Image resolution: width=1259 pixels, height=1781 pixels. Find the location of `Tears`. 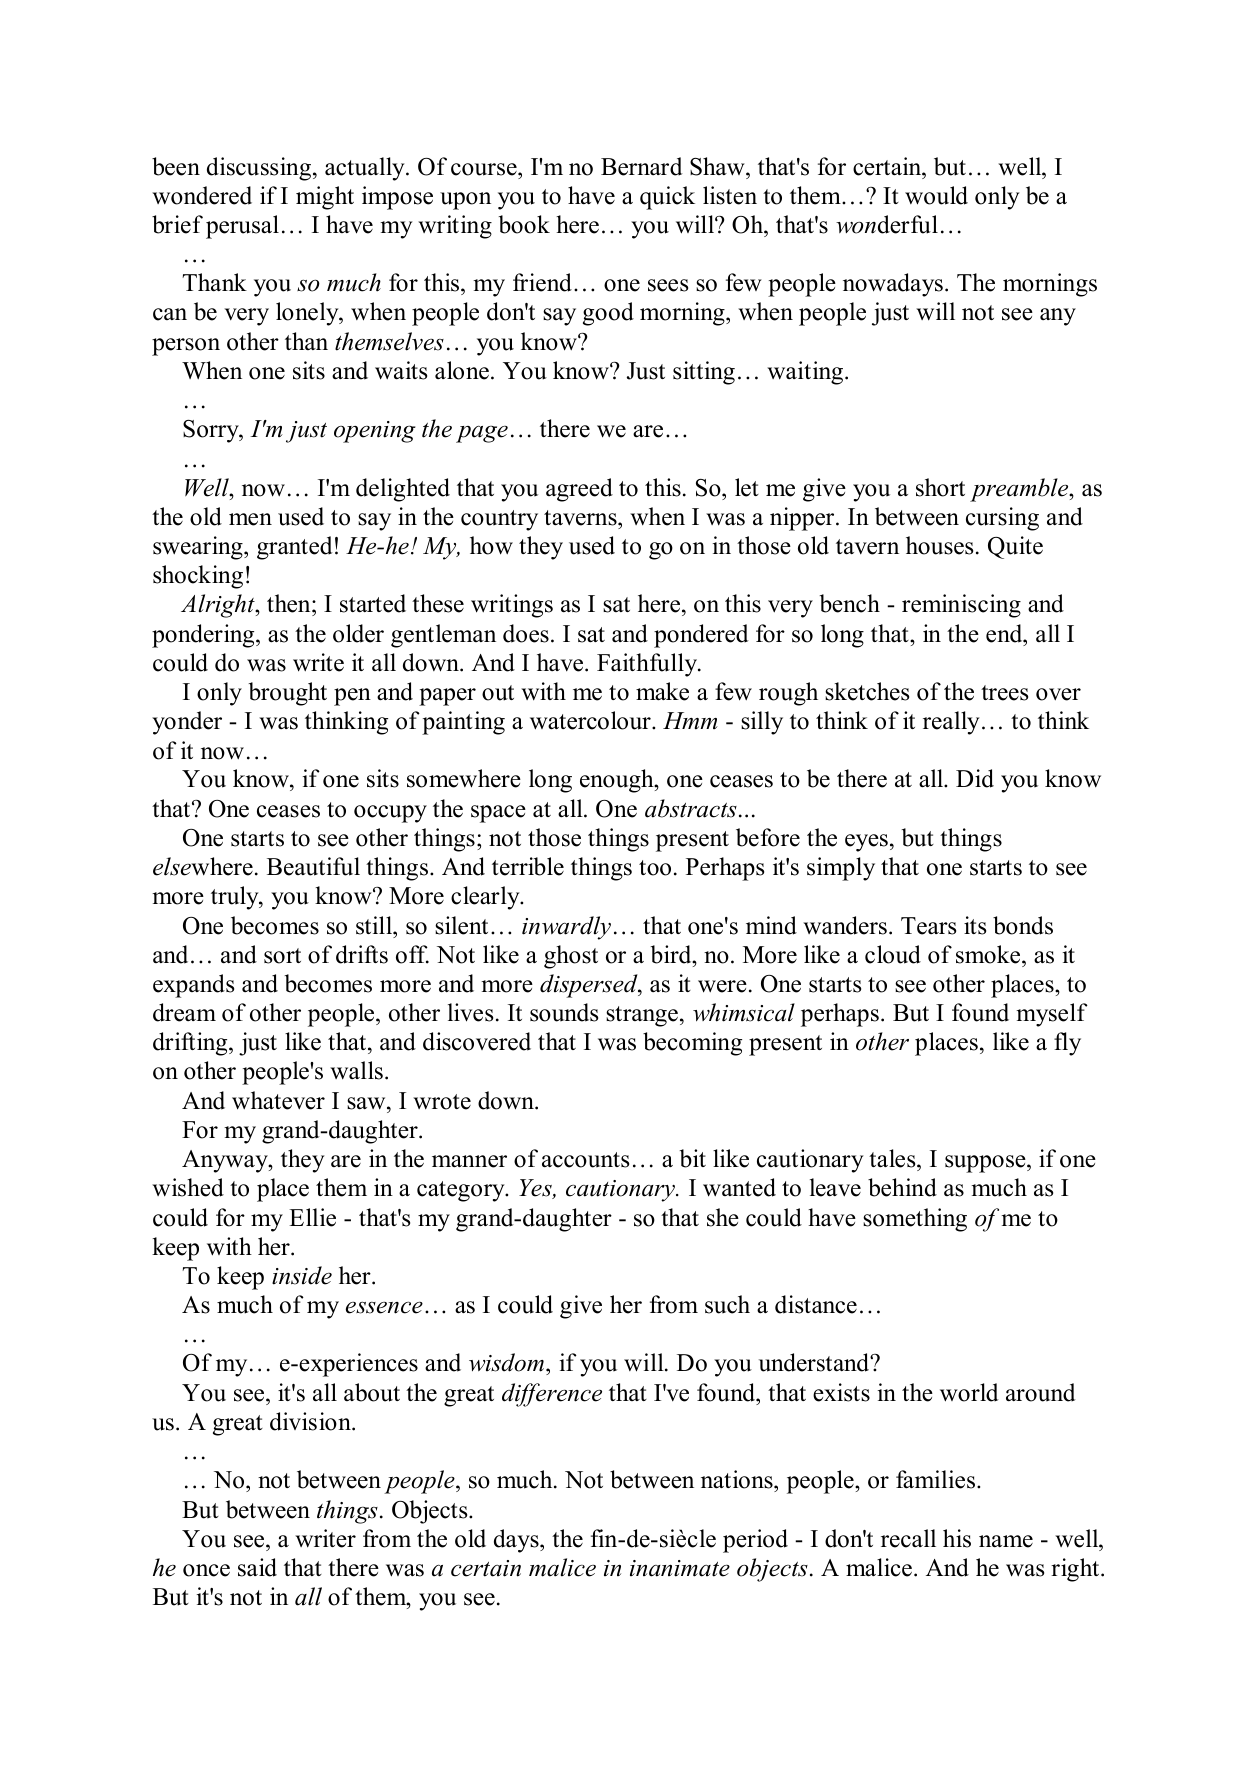

Tears is located at coordinates (928, 926).
